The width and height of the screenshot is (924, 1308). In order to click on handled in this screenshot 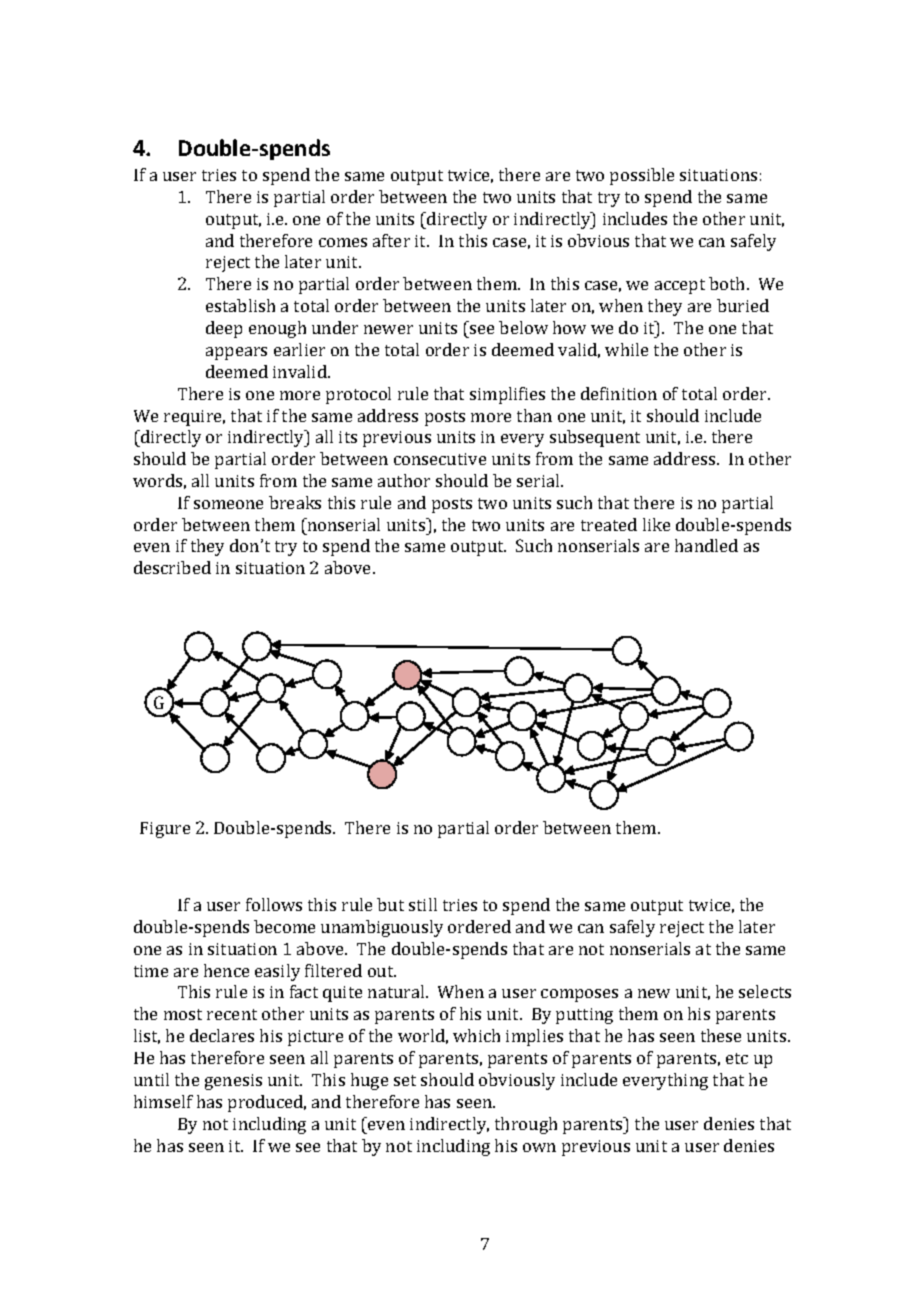, I will do `click(706, 545)`.
